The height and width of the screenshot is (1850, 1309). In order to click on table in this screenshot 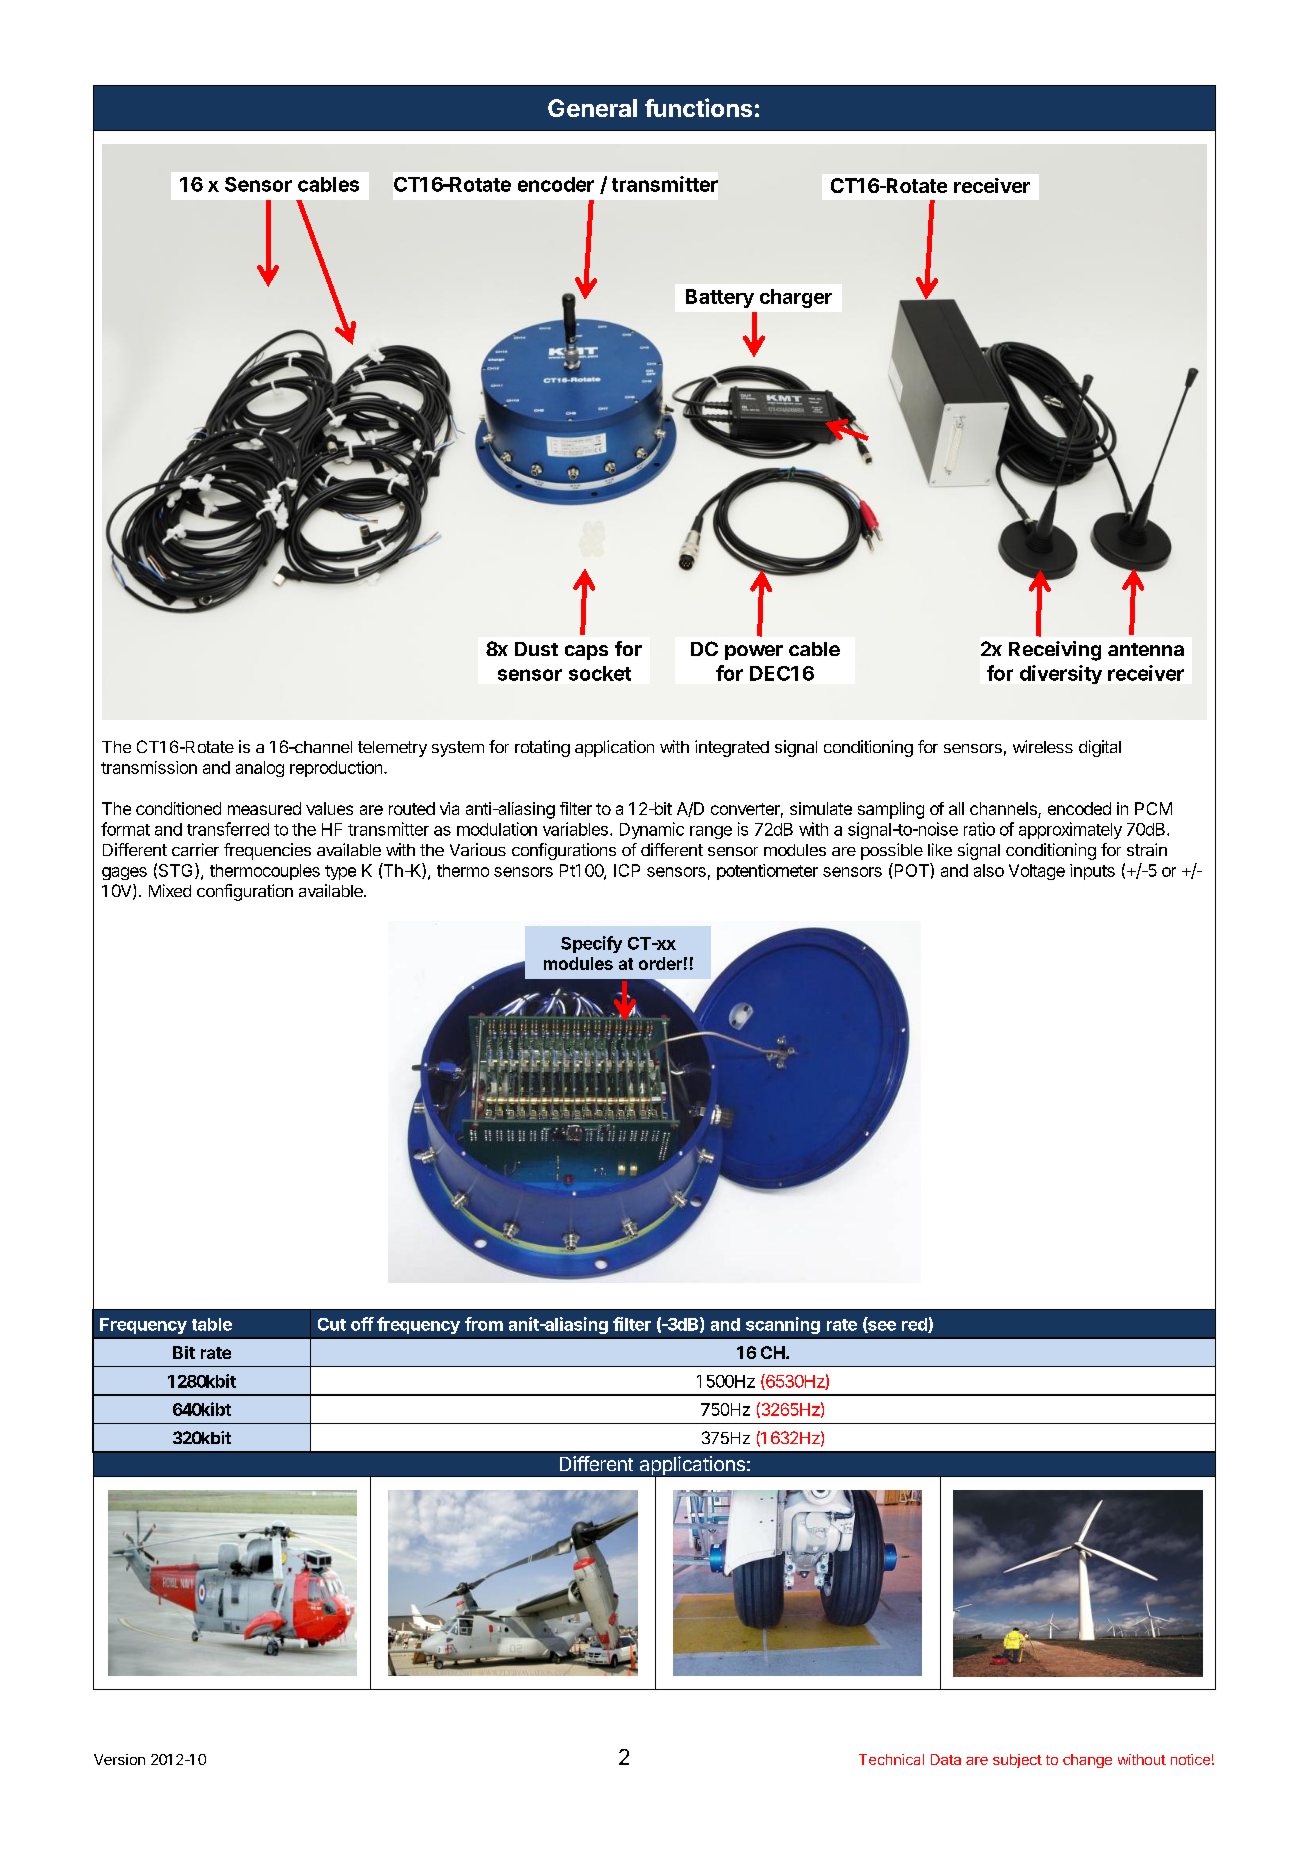, I will do `click(212, 1324)`.
